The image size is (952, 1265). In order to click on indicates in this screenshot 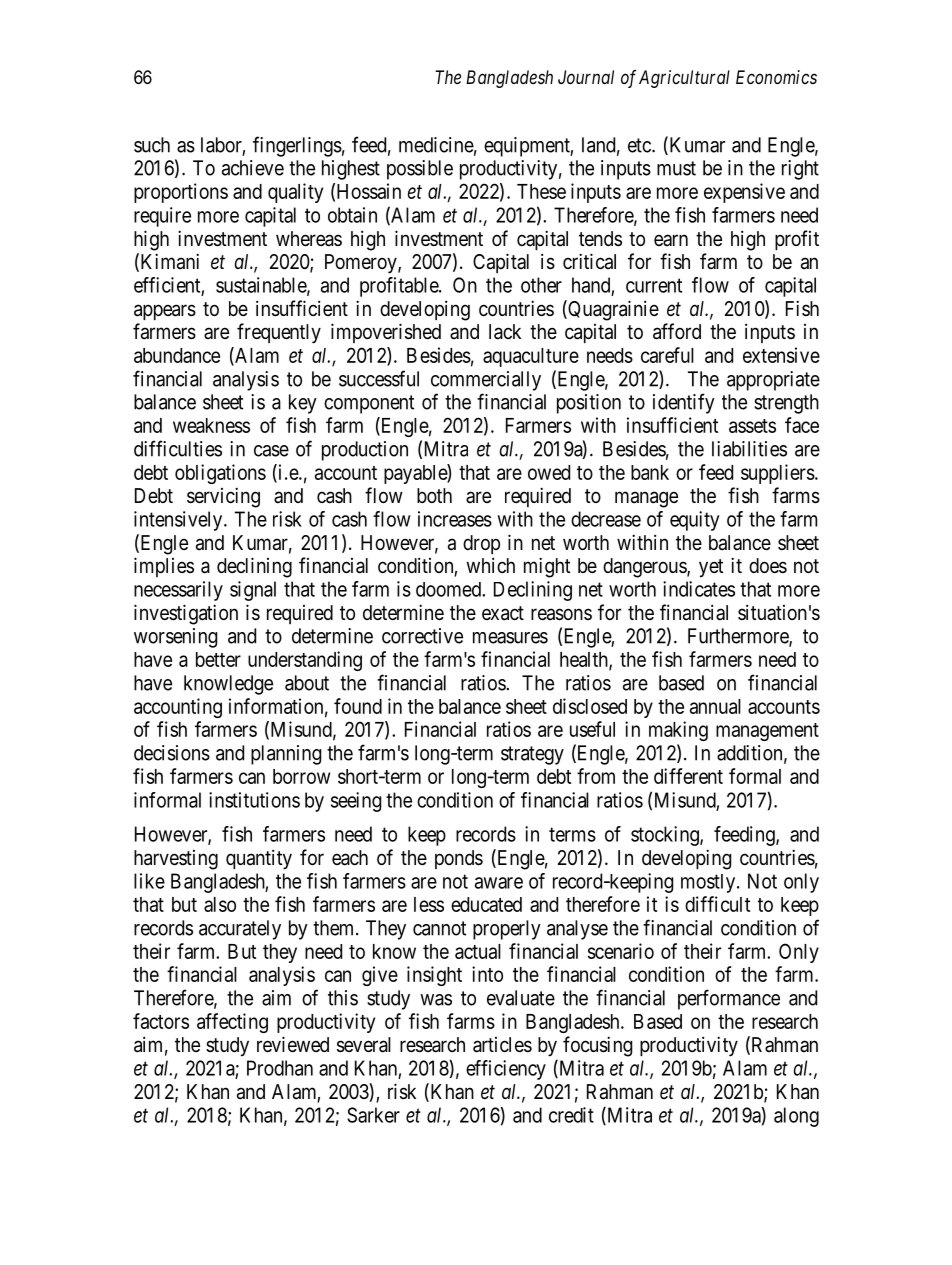, I will do `click(699, 589)`.
